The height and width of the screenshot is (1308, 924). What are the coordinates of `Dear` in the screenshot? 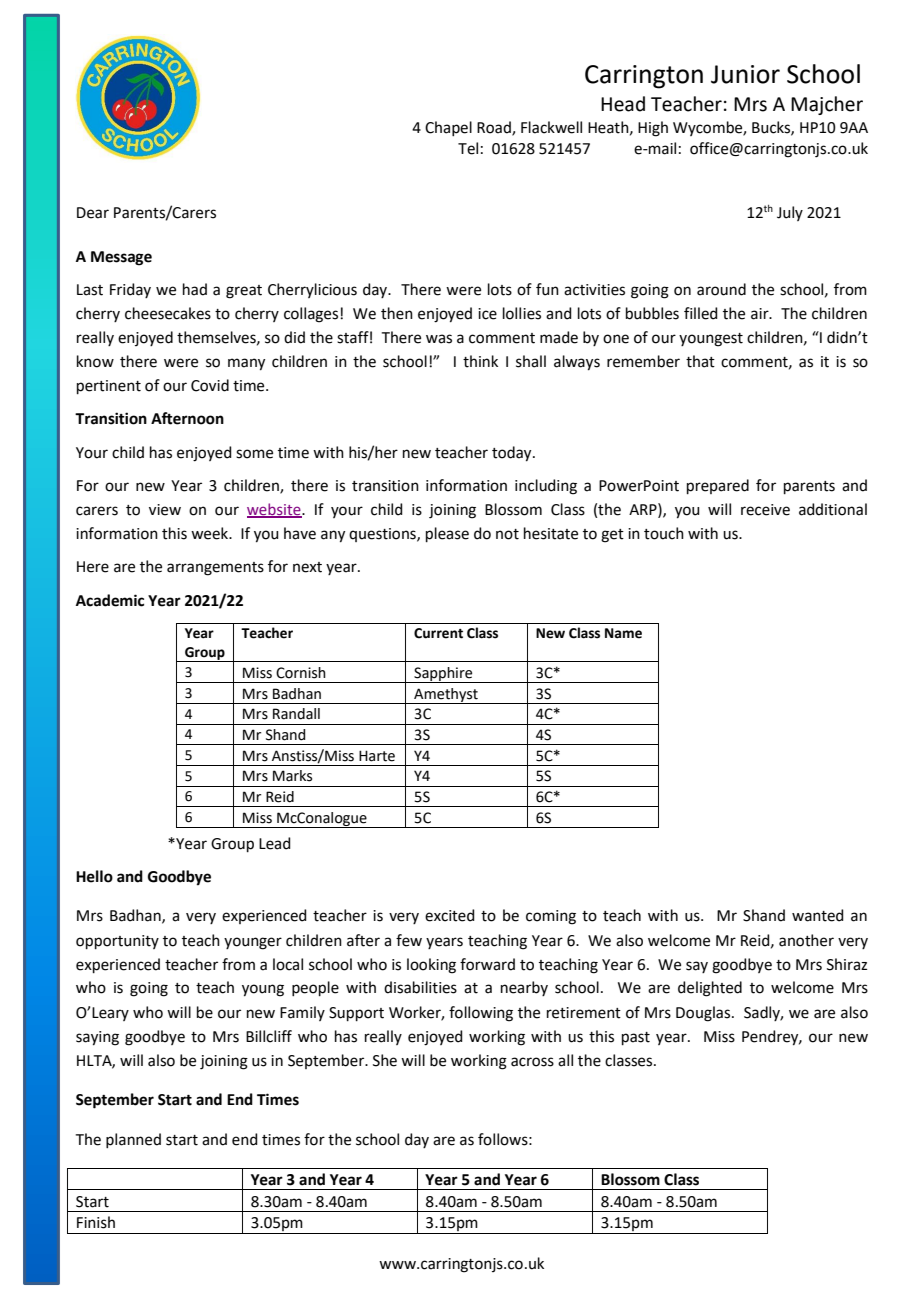 It's located at (93, 213).
